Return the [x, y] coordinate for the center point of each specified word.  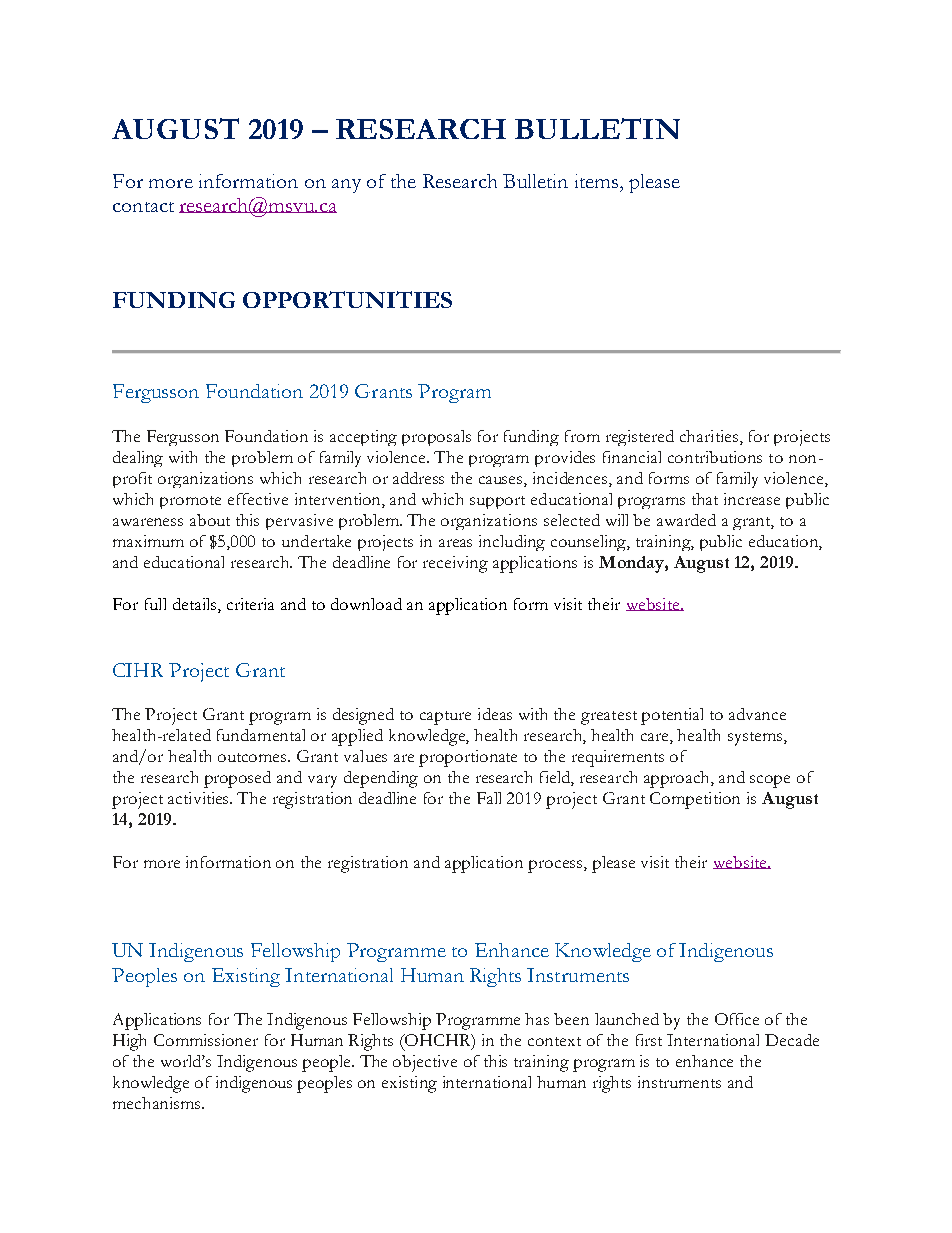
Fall [489, 798]
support [497, 502]
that [705, 499]
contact [143, 207]
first [649, 1040]
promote [190, 502]
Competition [695, 800]
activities [199, 798]
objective [425, 1063]
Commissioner [206, 1040]
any [346, 186]
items [598, 181]
